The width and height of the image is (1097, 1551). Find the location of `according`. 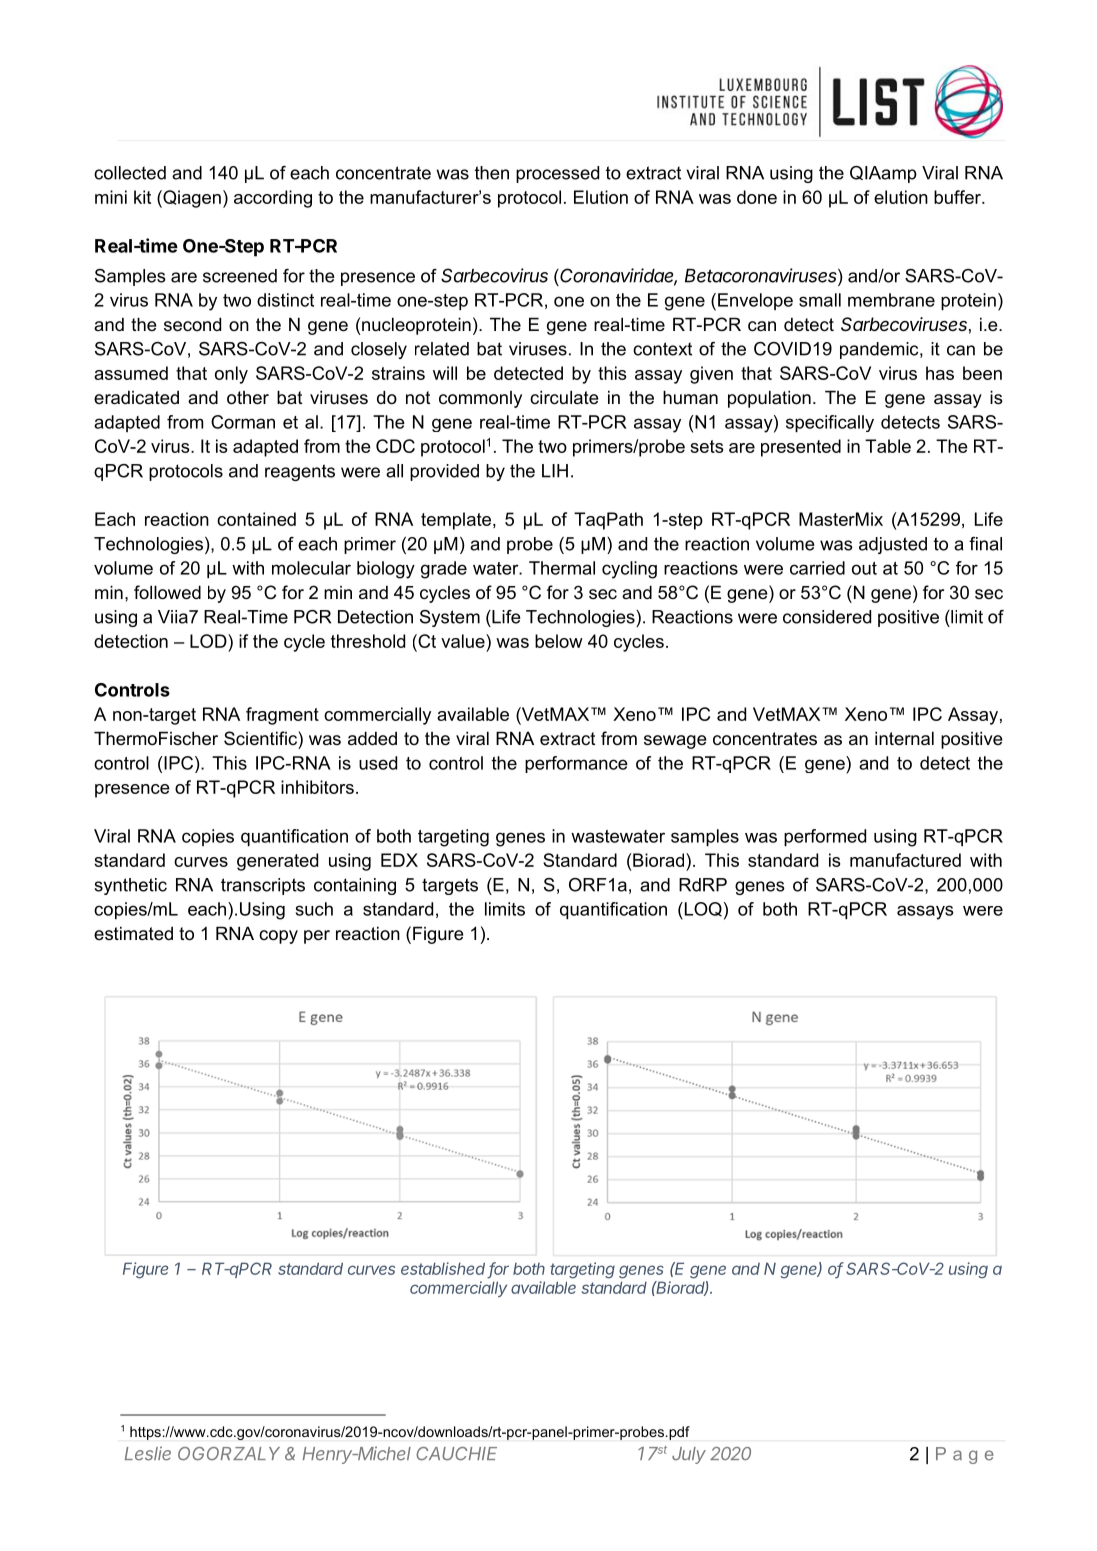

according is located at coordinates (273, 199).
